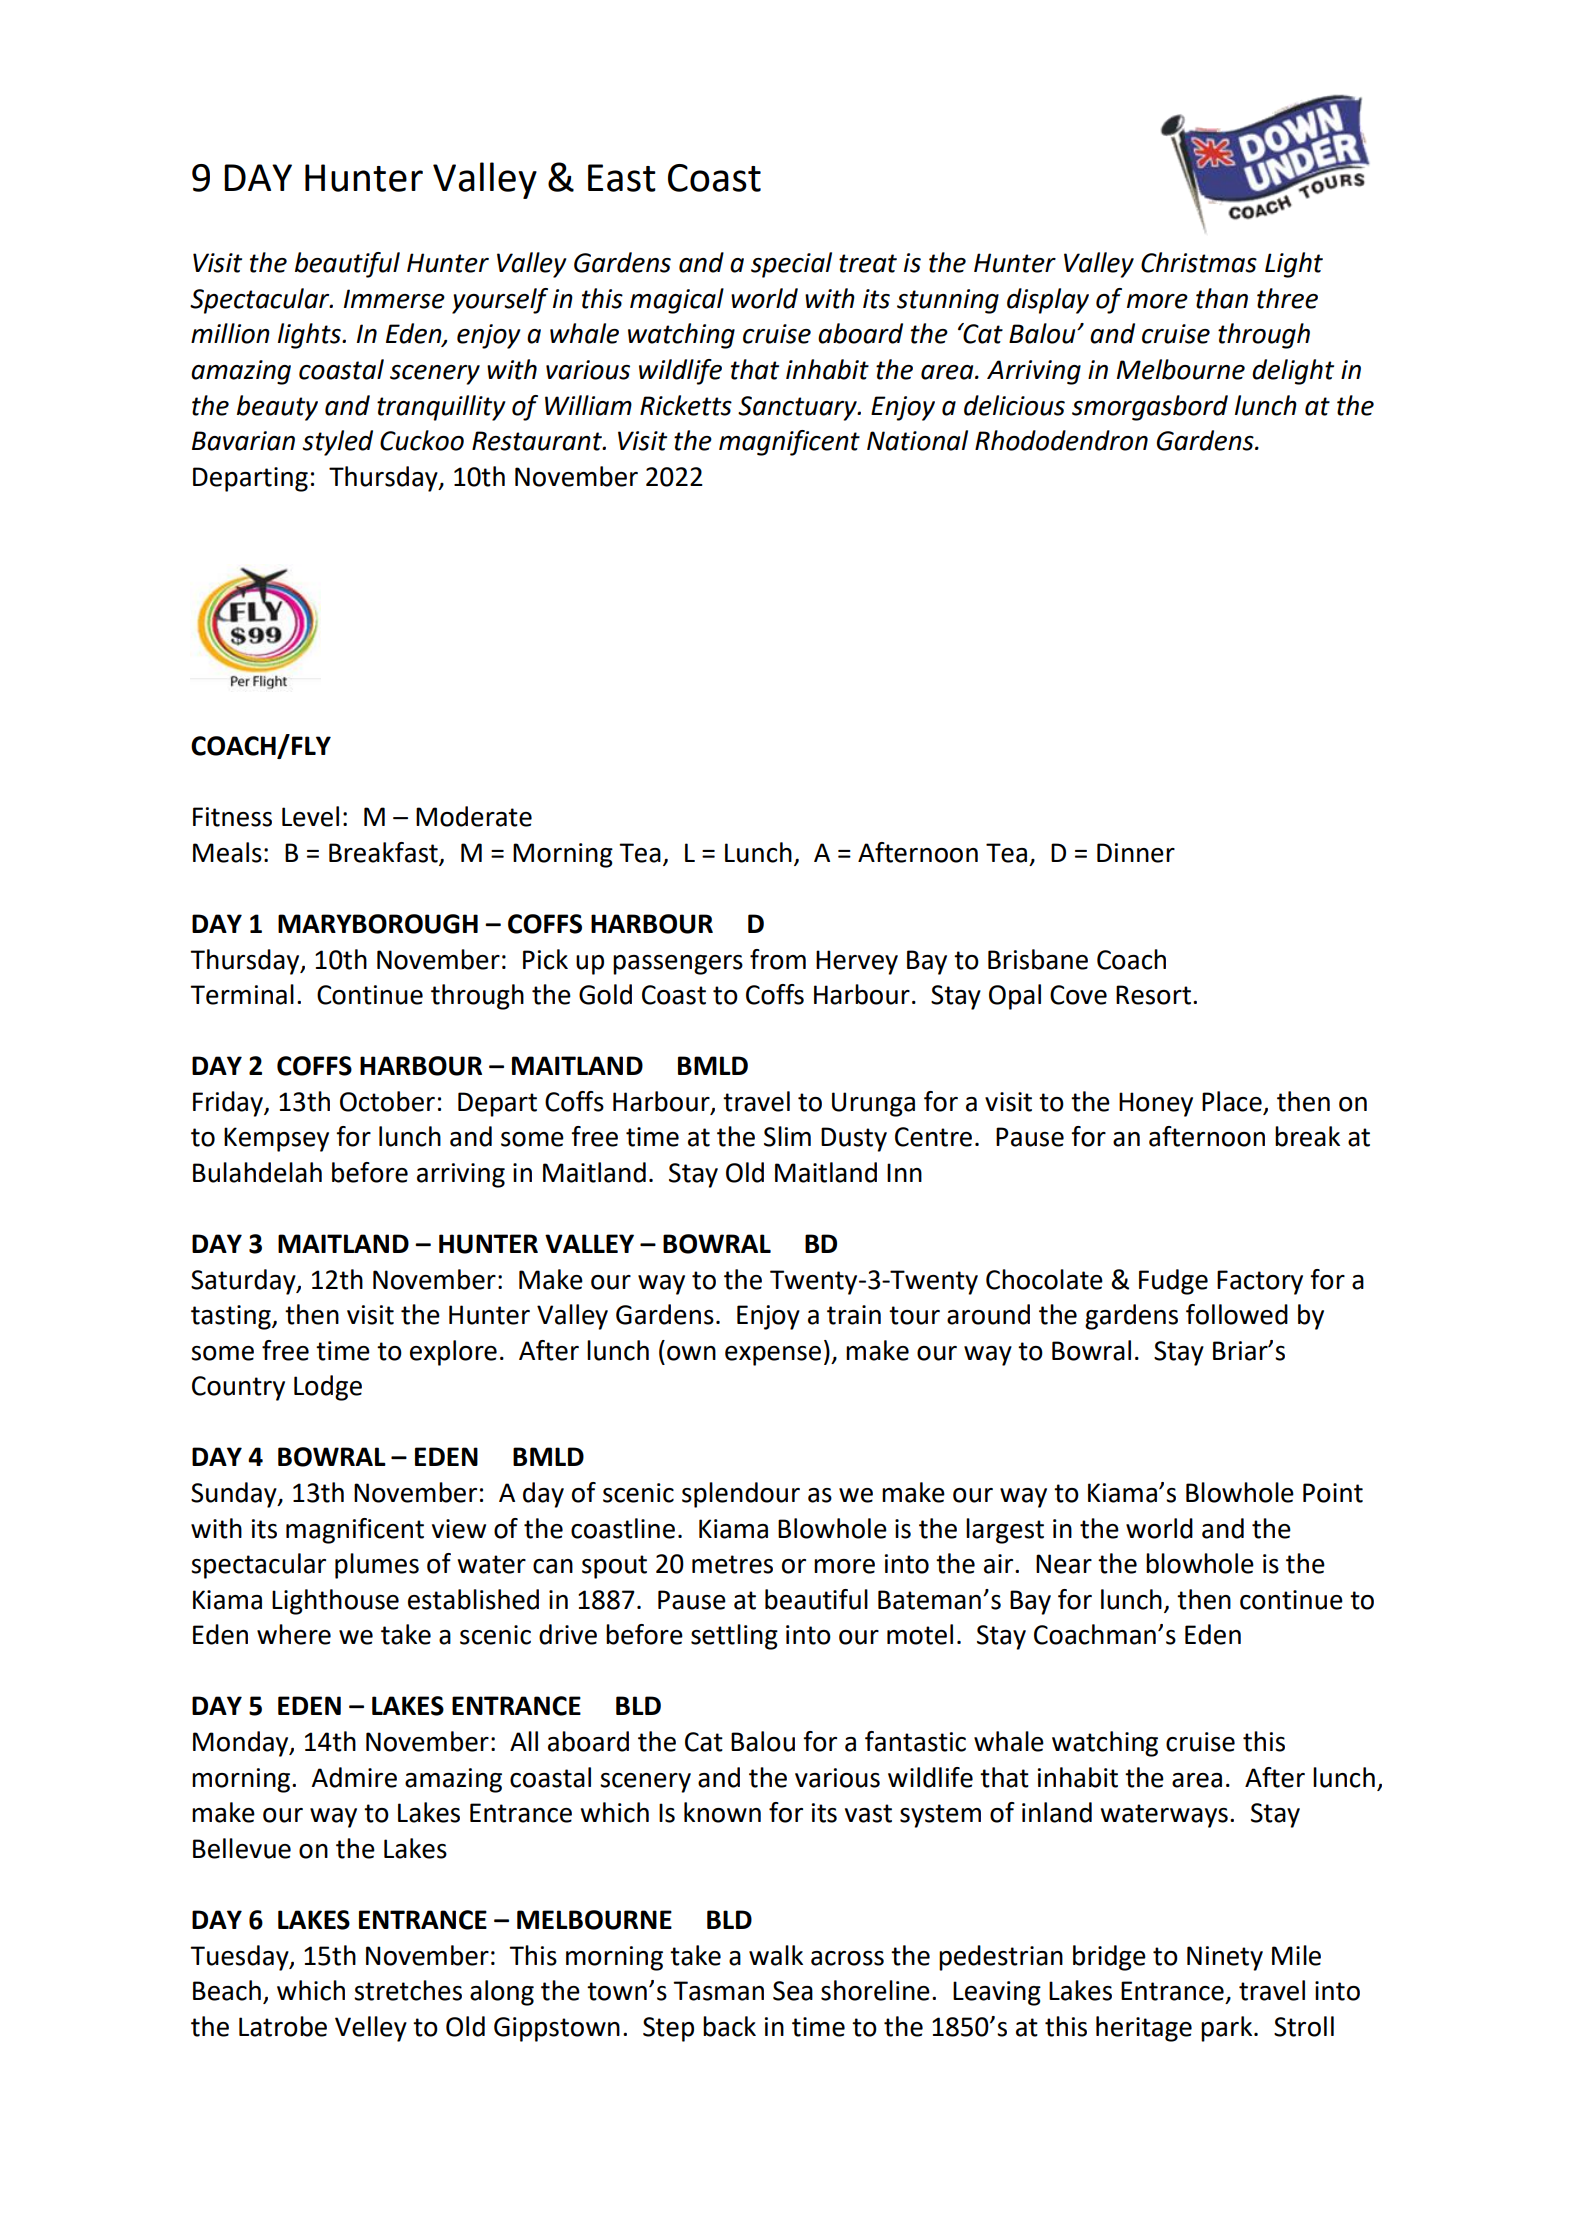  I want to click on walk, so click(776, 1955).
